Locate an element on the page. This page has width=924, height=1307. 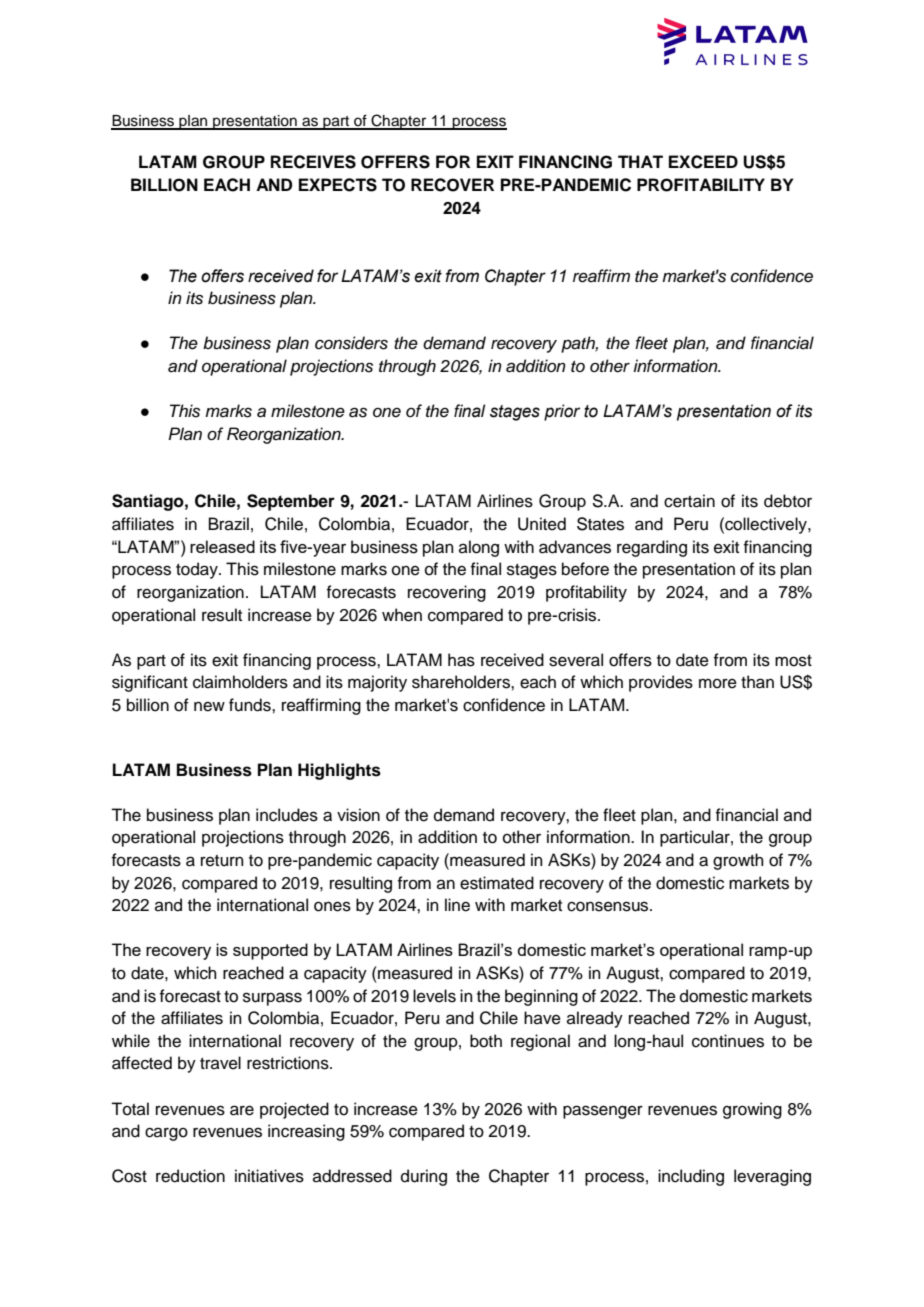
RECEIVES is located at coordinates (313, 162).
